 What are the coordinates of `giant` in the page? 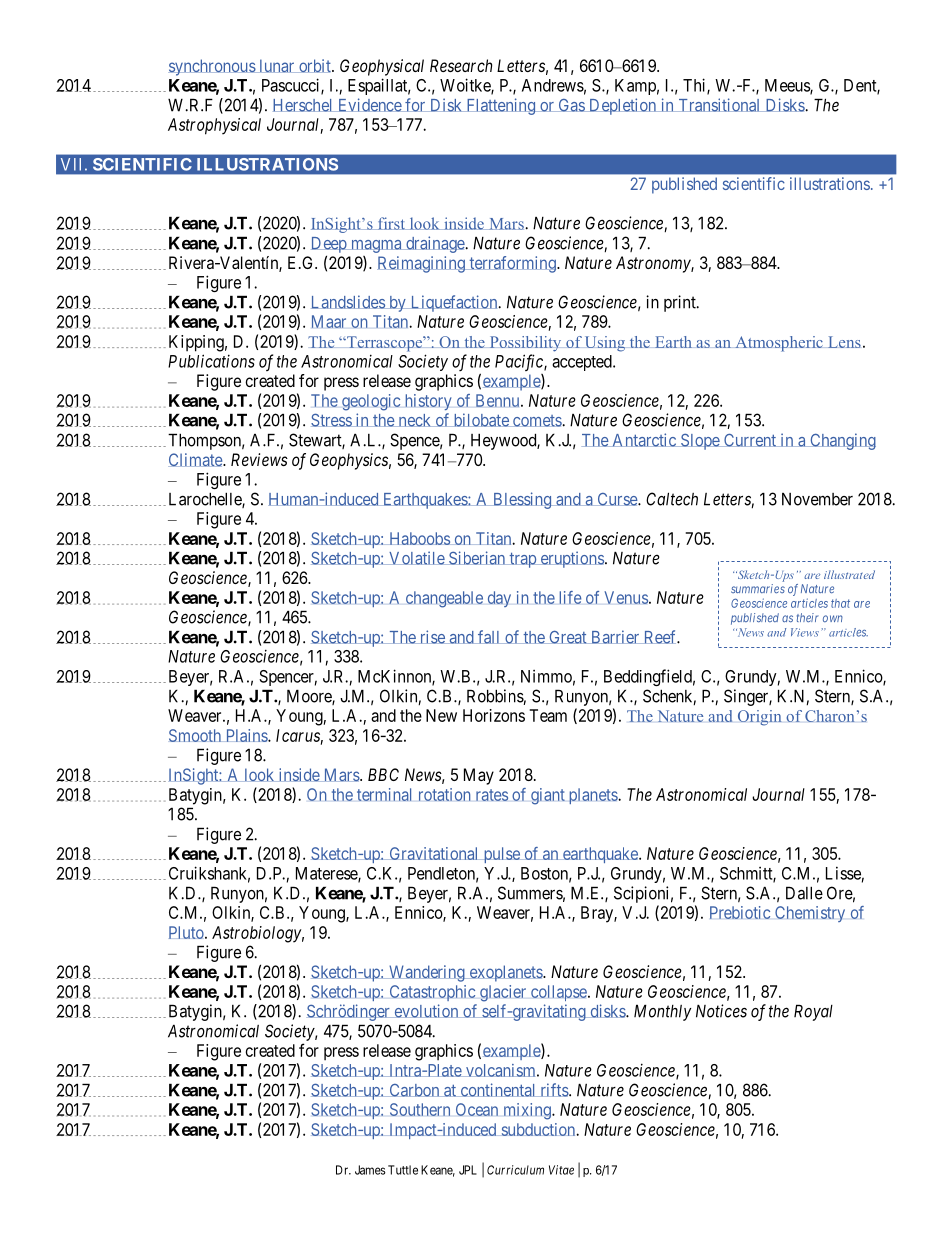 It's located at (548, 796).
